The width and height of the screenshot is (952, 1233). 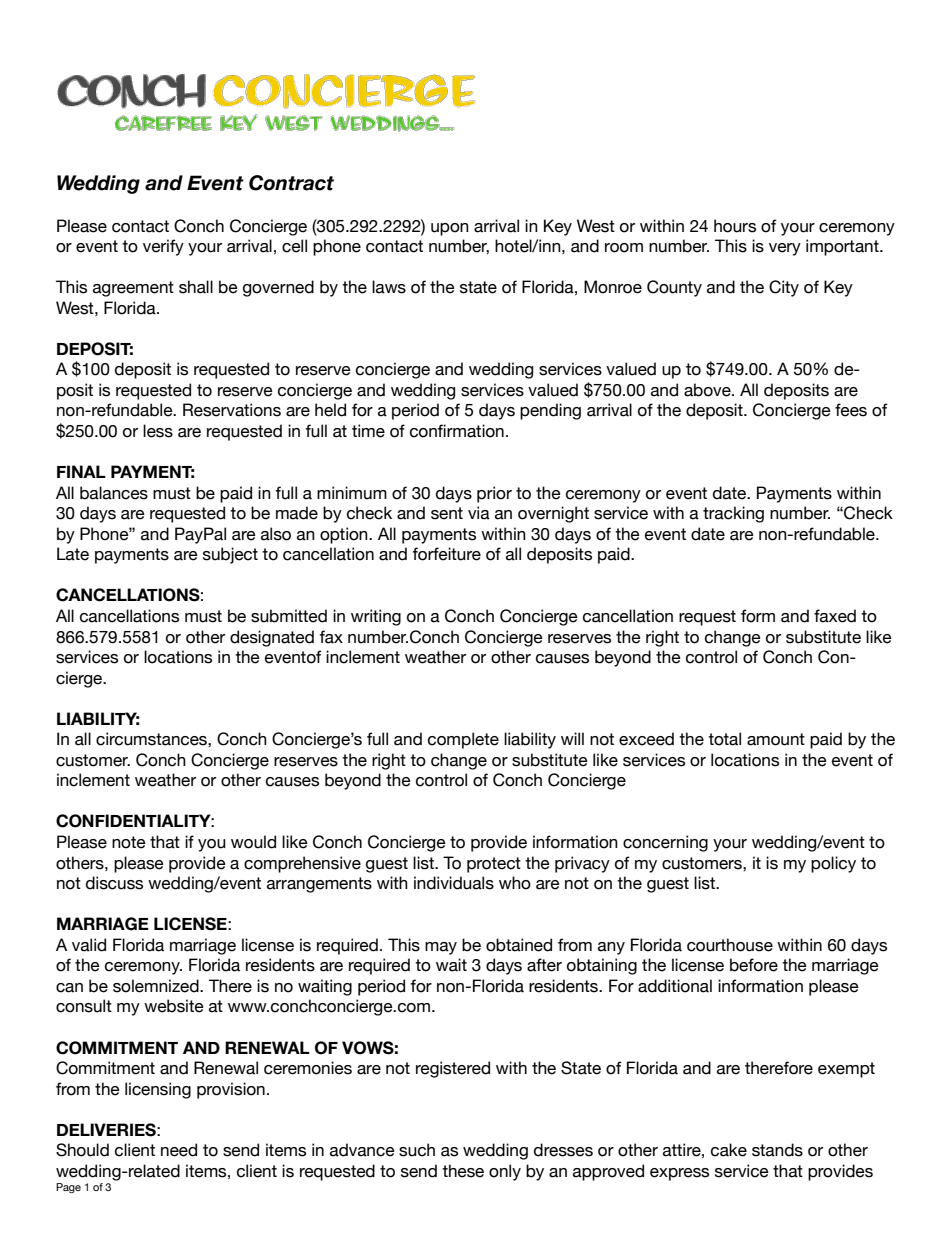 I want to click on amount, so click(x=776, y=739).
